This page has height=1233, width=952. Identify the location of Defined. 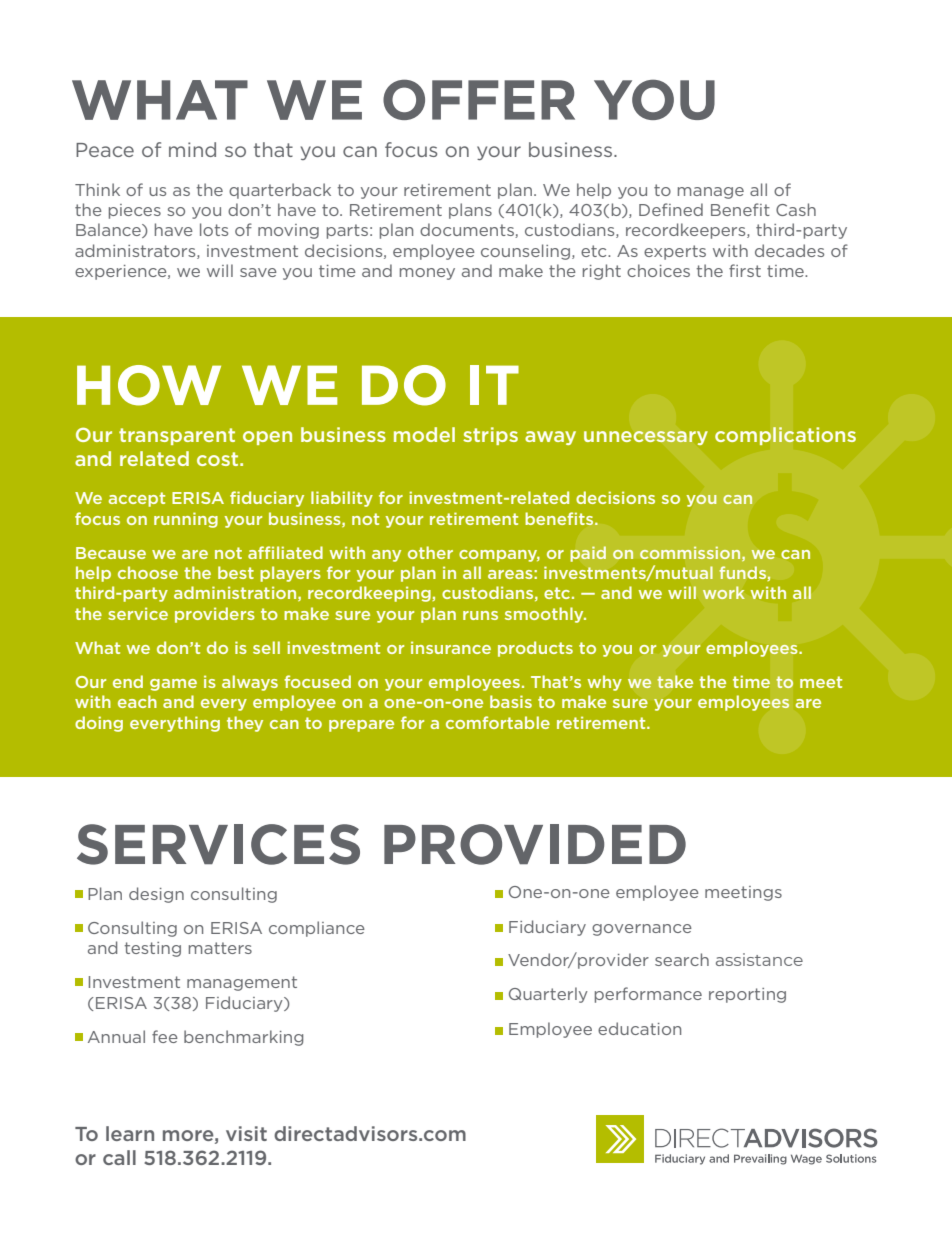
(671, 209).
